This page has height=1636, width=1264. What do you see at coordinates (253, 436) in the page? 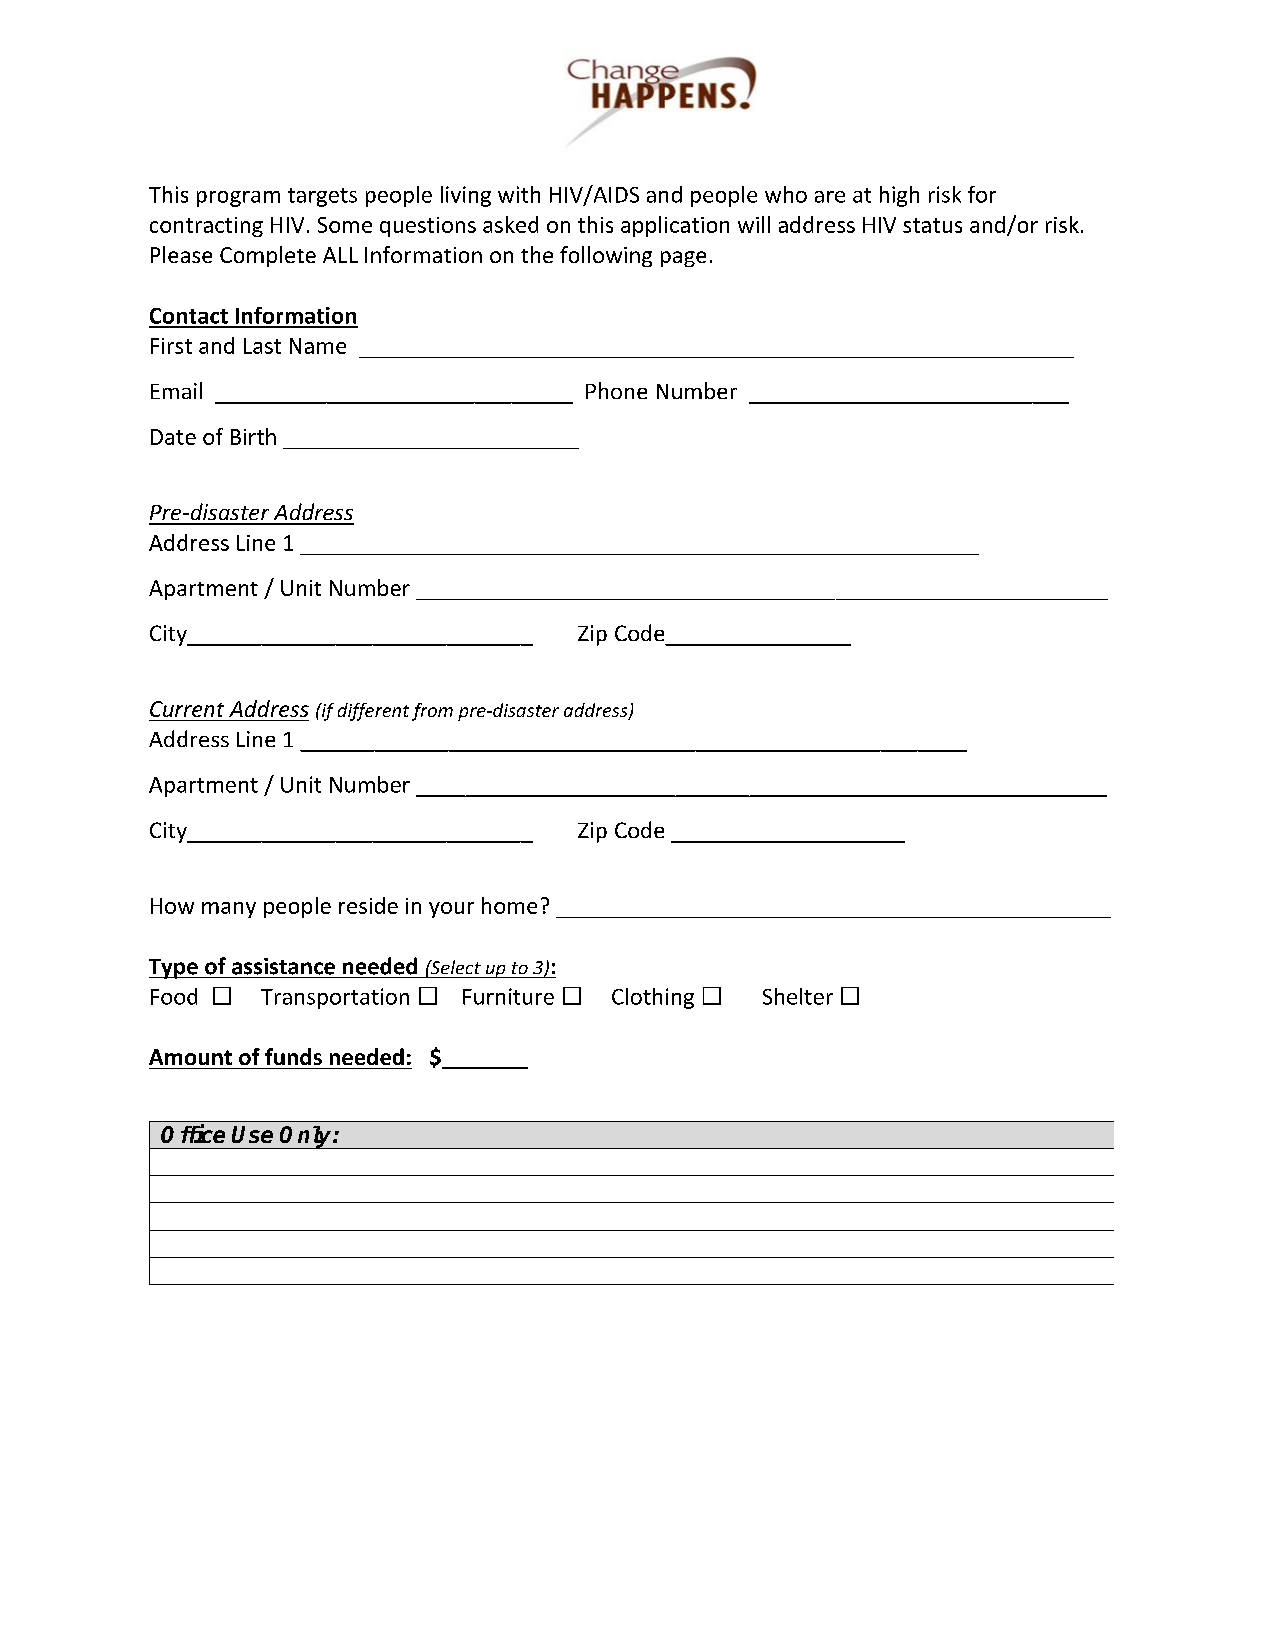
I see `Birth` at bounding box center [253, 436].
